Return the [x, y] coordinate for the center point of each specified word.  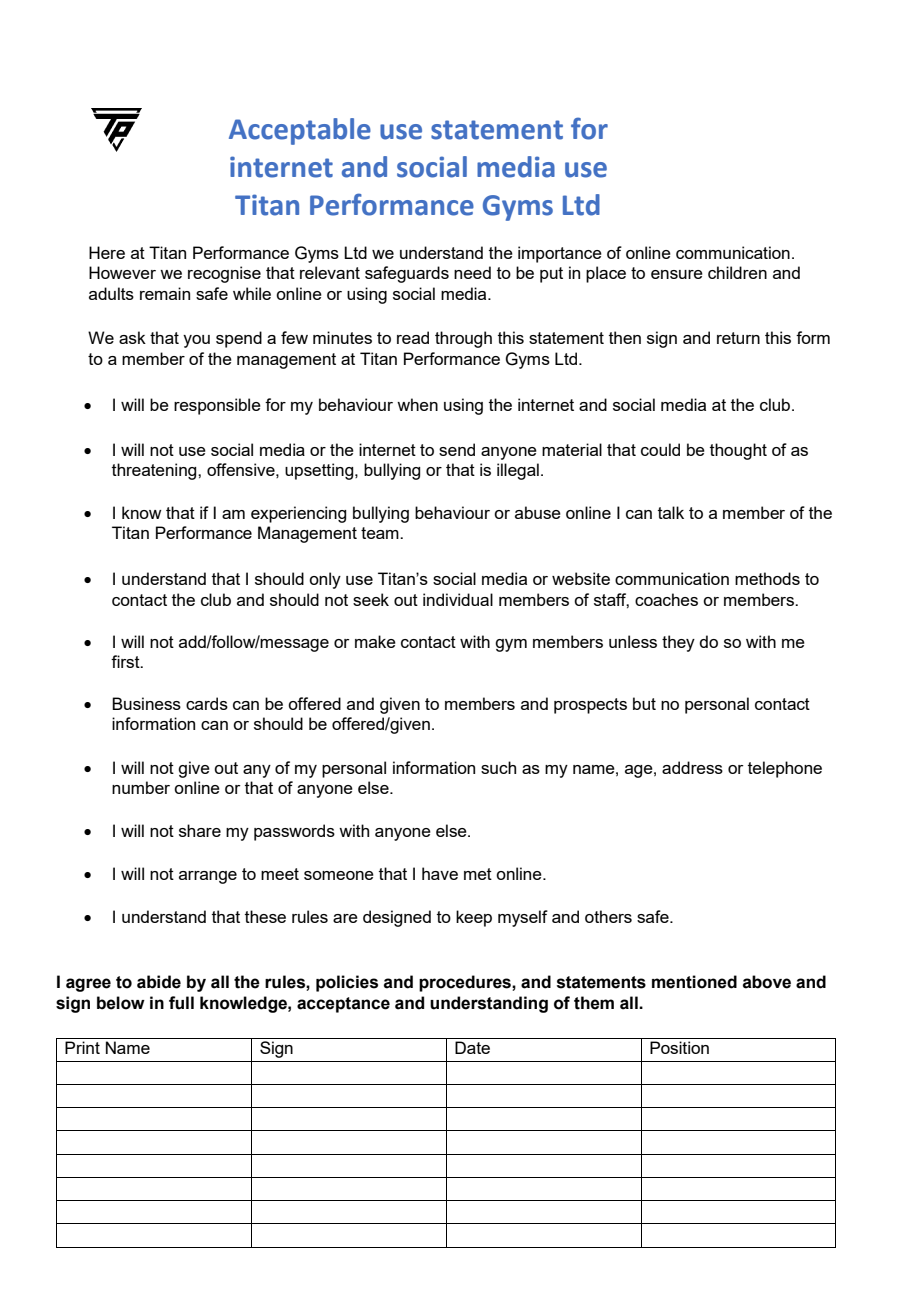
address [692, 767]
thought [738, 451]
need [472, 272]
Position [679, 1047]
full [181, 1003]
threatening [155, 471]
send [457, 449]
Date [472, 1047]
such [498, 767]
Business [146, 703]
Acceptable [300, 131]
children [737, 272]
